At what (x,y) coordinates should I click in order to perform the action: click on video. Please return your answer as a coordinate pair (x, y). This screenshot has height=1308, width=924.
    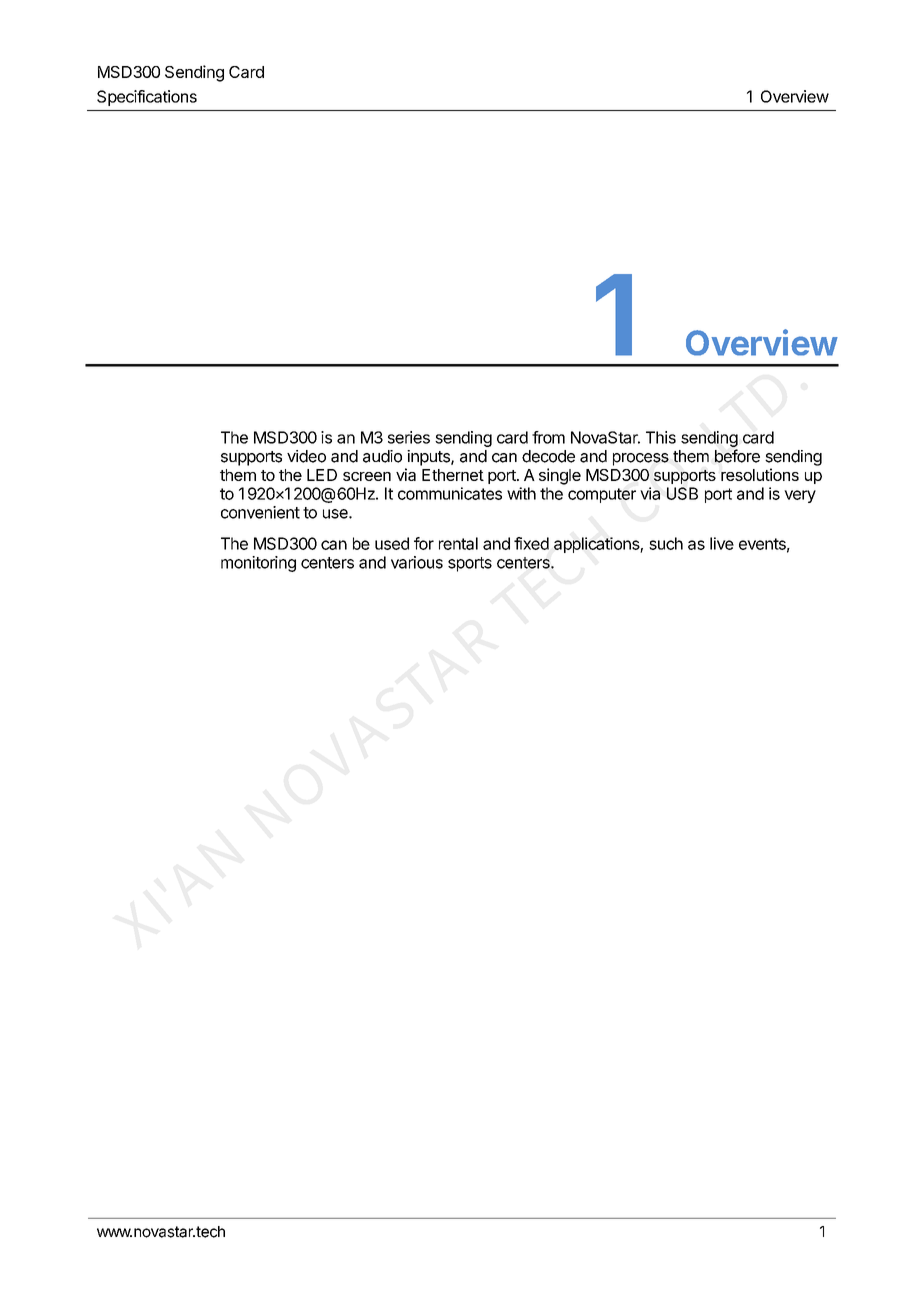
    Looking at the image, I should click on (306, 456).
